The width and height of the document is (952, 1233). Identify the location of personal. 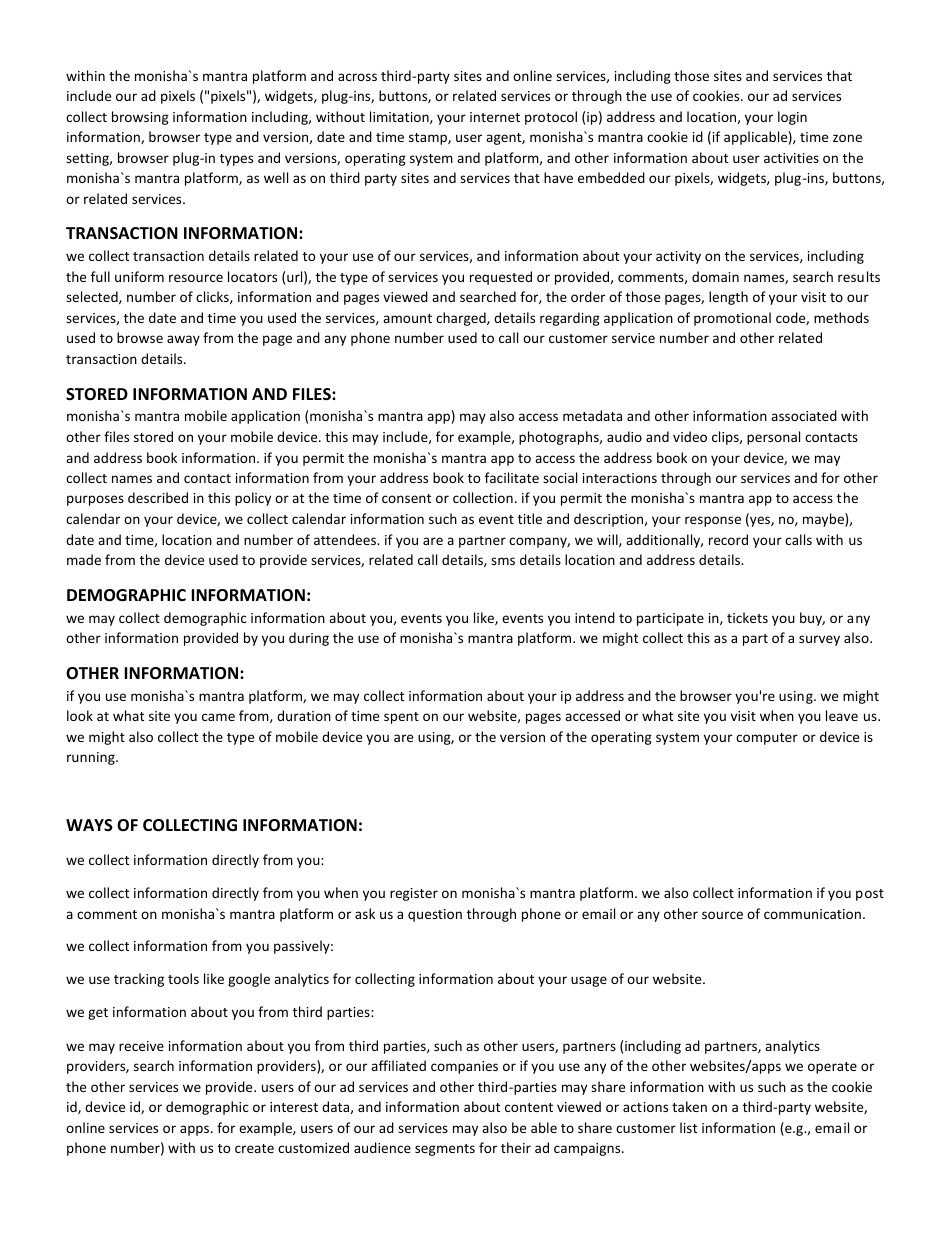
(773, 438).
